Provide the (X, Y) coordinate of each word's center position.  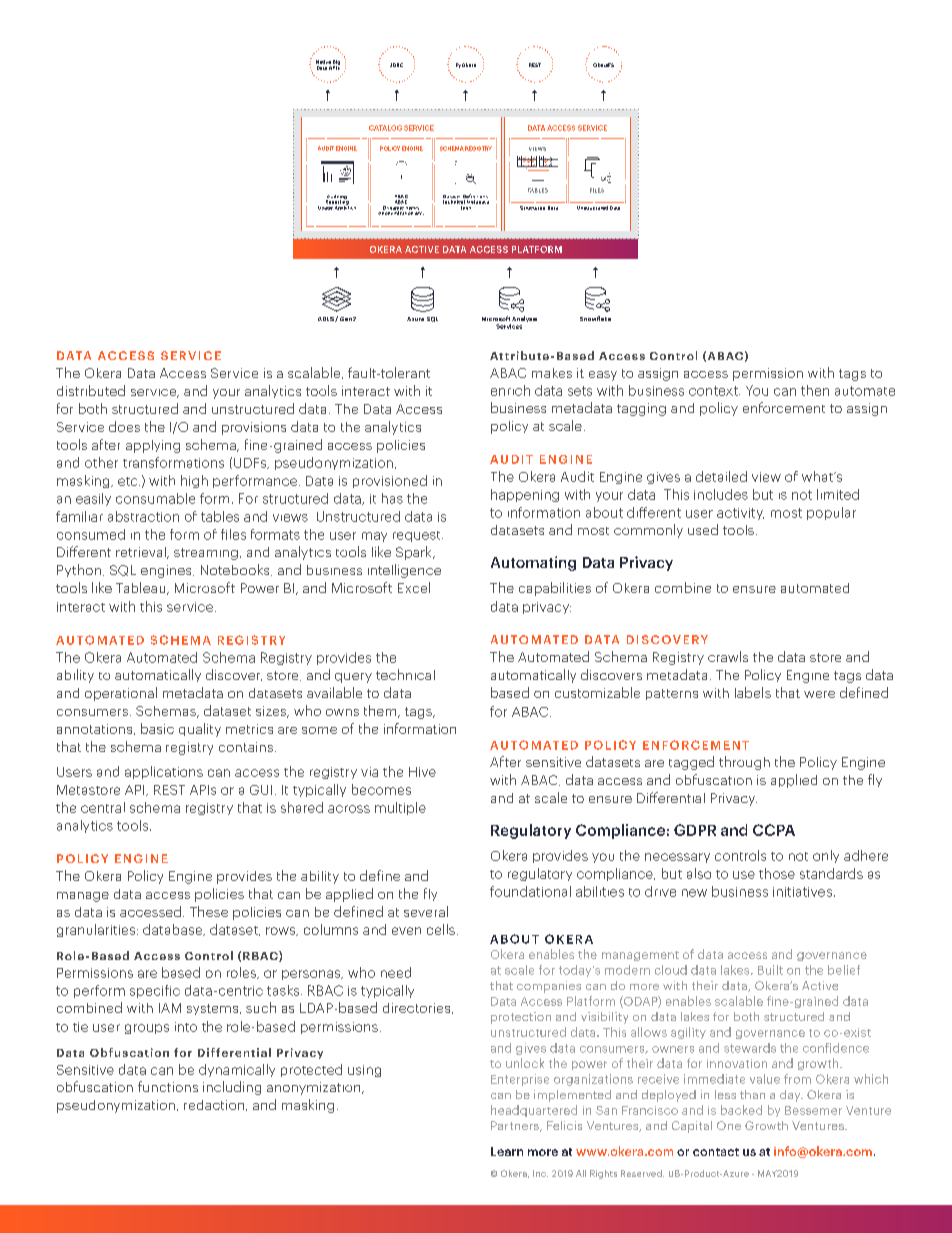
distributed (91, 390)
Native (323, 62)
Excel (414, 587)
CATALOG (385, 128)
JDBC (396, 65)
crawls (728, 656)
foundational (530, 891)
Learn (507, 1151)
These (209, 911)
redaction (215, 1105)
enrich (510, 390)
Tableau (142, 588)
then (815, 390)
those (777, 873)
